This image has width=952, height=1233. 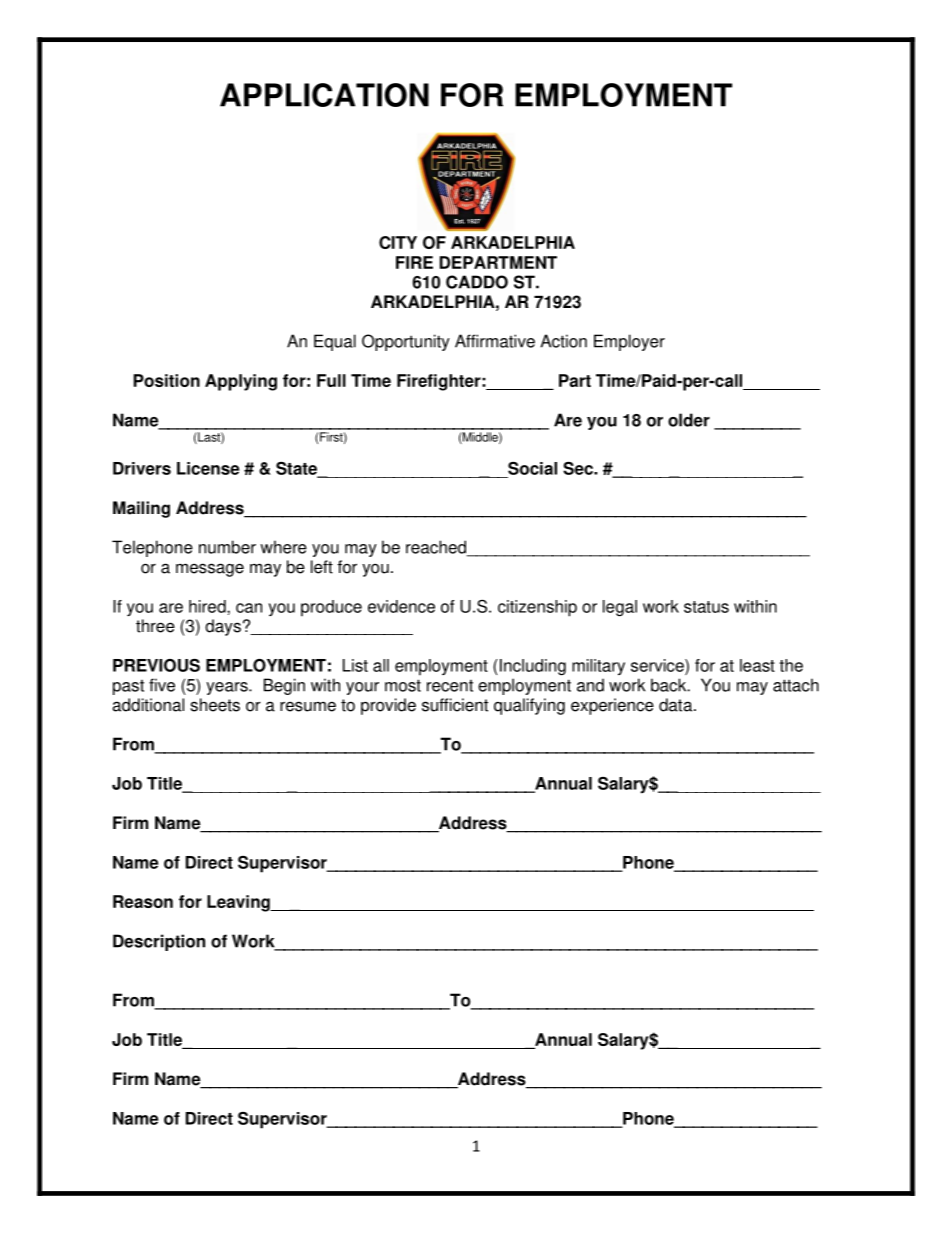 What do you see at coordinates (398, 242) in the image?
I see `CITY` at bounding box center [398, 242].
